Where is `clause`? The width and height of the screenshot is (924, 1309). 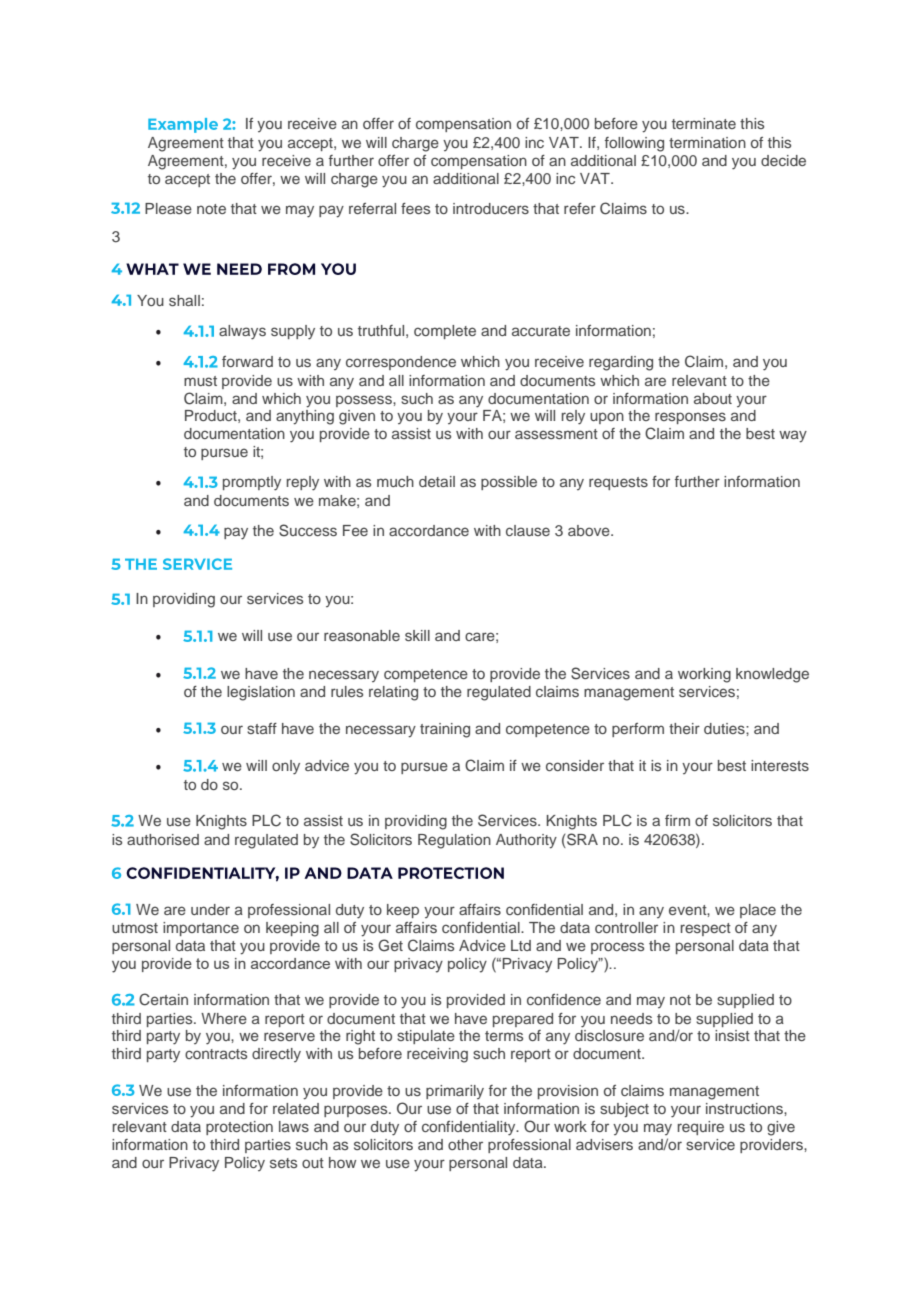 clause is located at coordinates (528, 530).
